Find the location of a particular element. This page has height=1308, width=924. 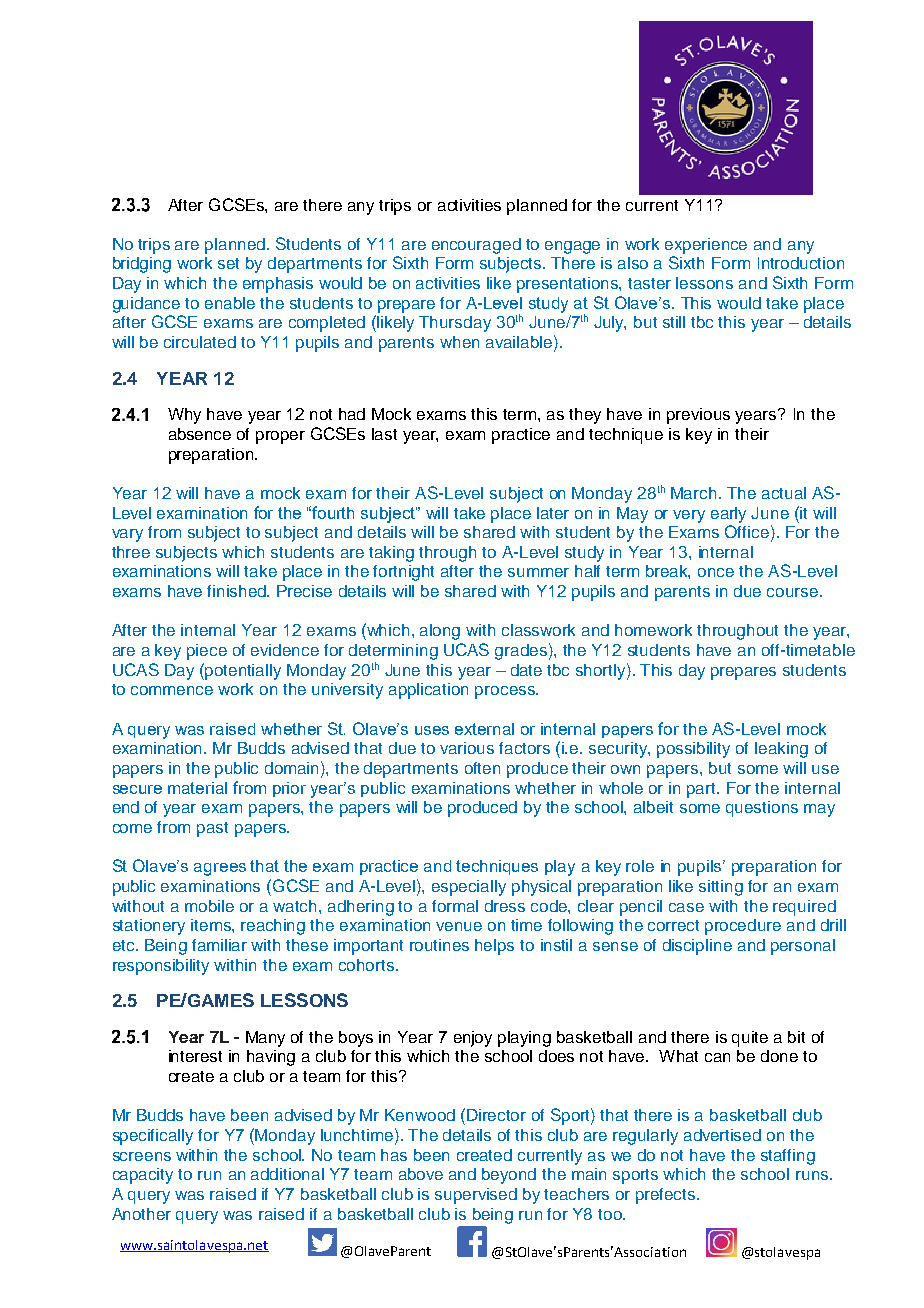

external is located at coordinates (484, 729).
